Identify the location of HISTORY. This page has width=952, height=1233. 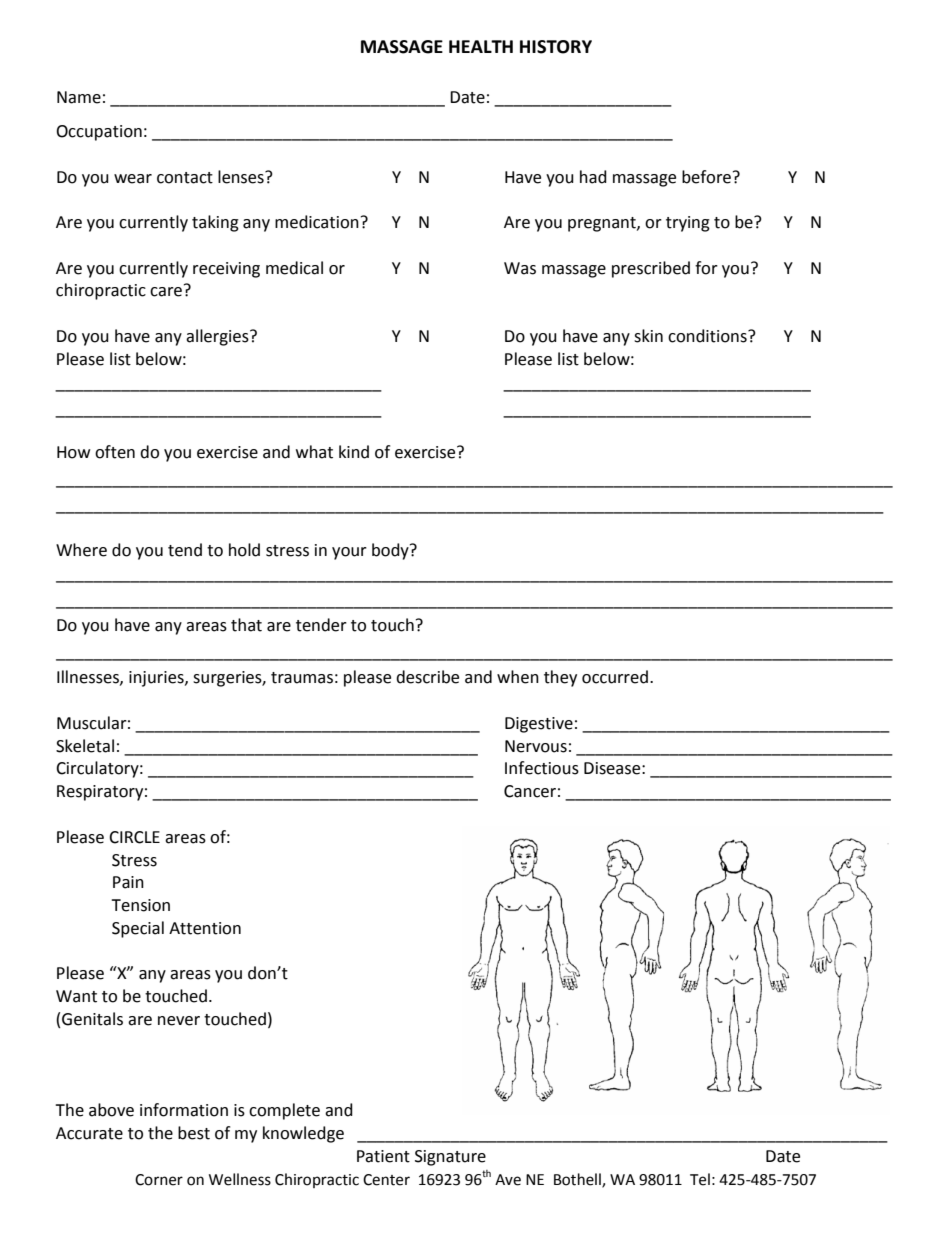
(556, 47).
